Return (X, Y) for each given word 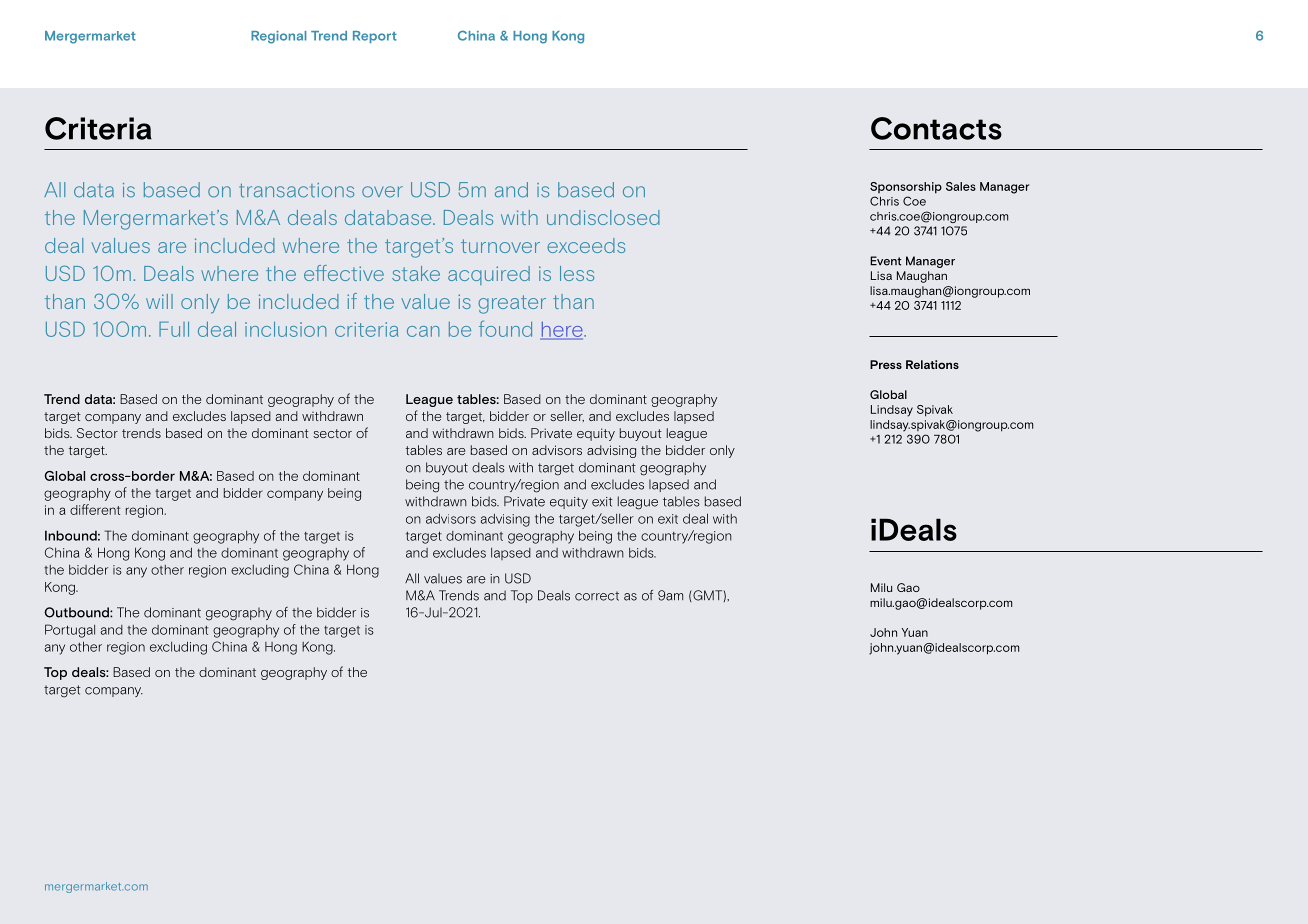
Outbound (77, 612)
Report (375, 37)
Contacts (936, 128)
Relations (932, 364)
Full (174, 329)
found (505, 328)
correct (597, 596)
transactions (296, 190)
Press (886, 364)
